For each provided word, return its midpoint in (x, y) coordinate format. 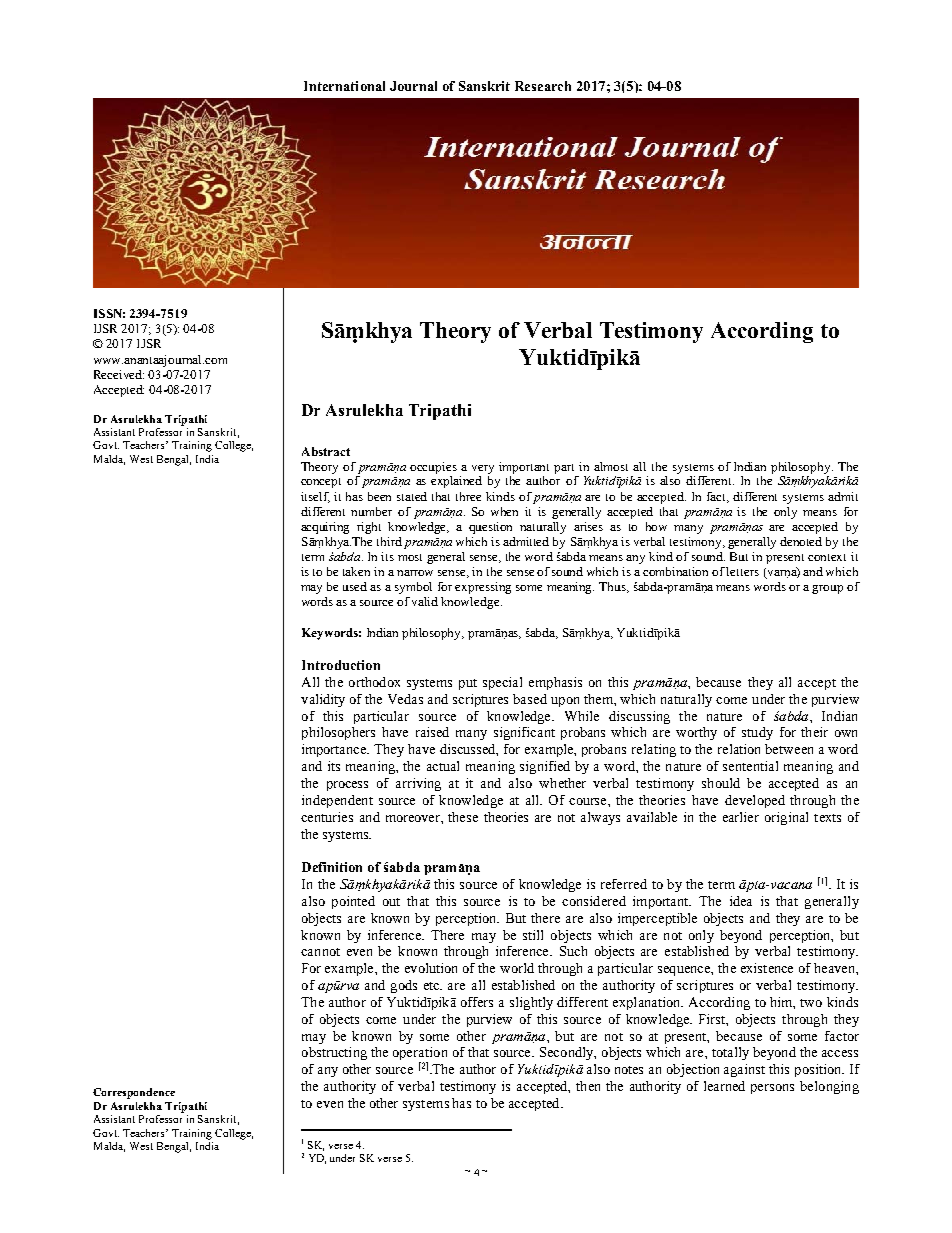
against (744, 1070)
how (656, 526)
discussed (469, 750)
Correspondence (134, 1093)
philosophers (338, 733)
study (757, 733)
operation (420, 1055)
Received (119, 374)
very (483, 469)
